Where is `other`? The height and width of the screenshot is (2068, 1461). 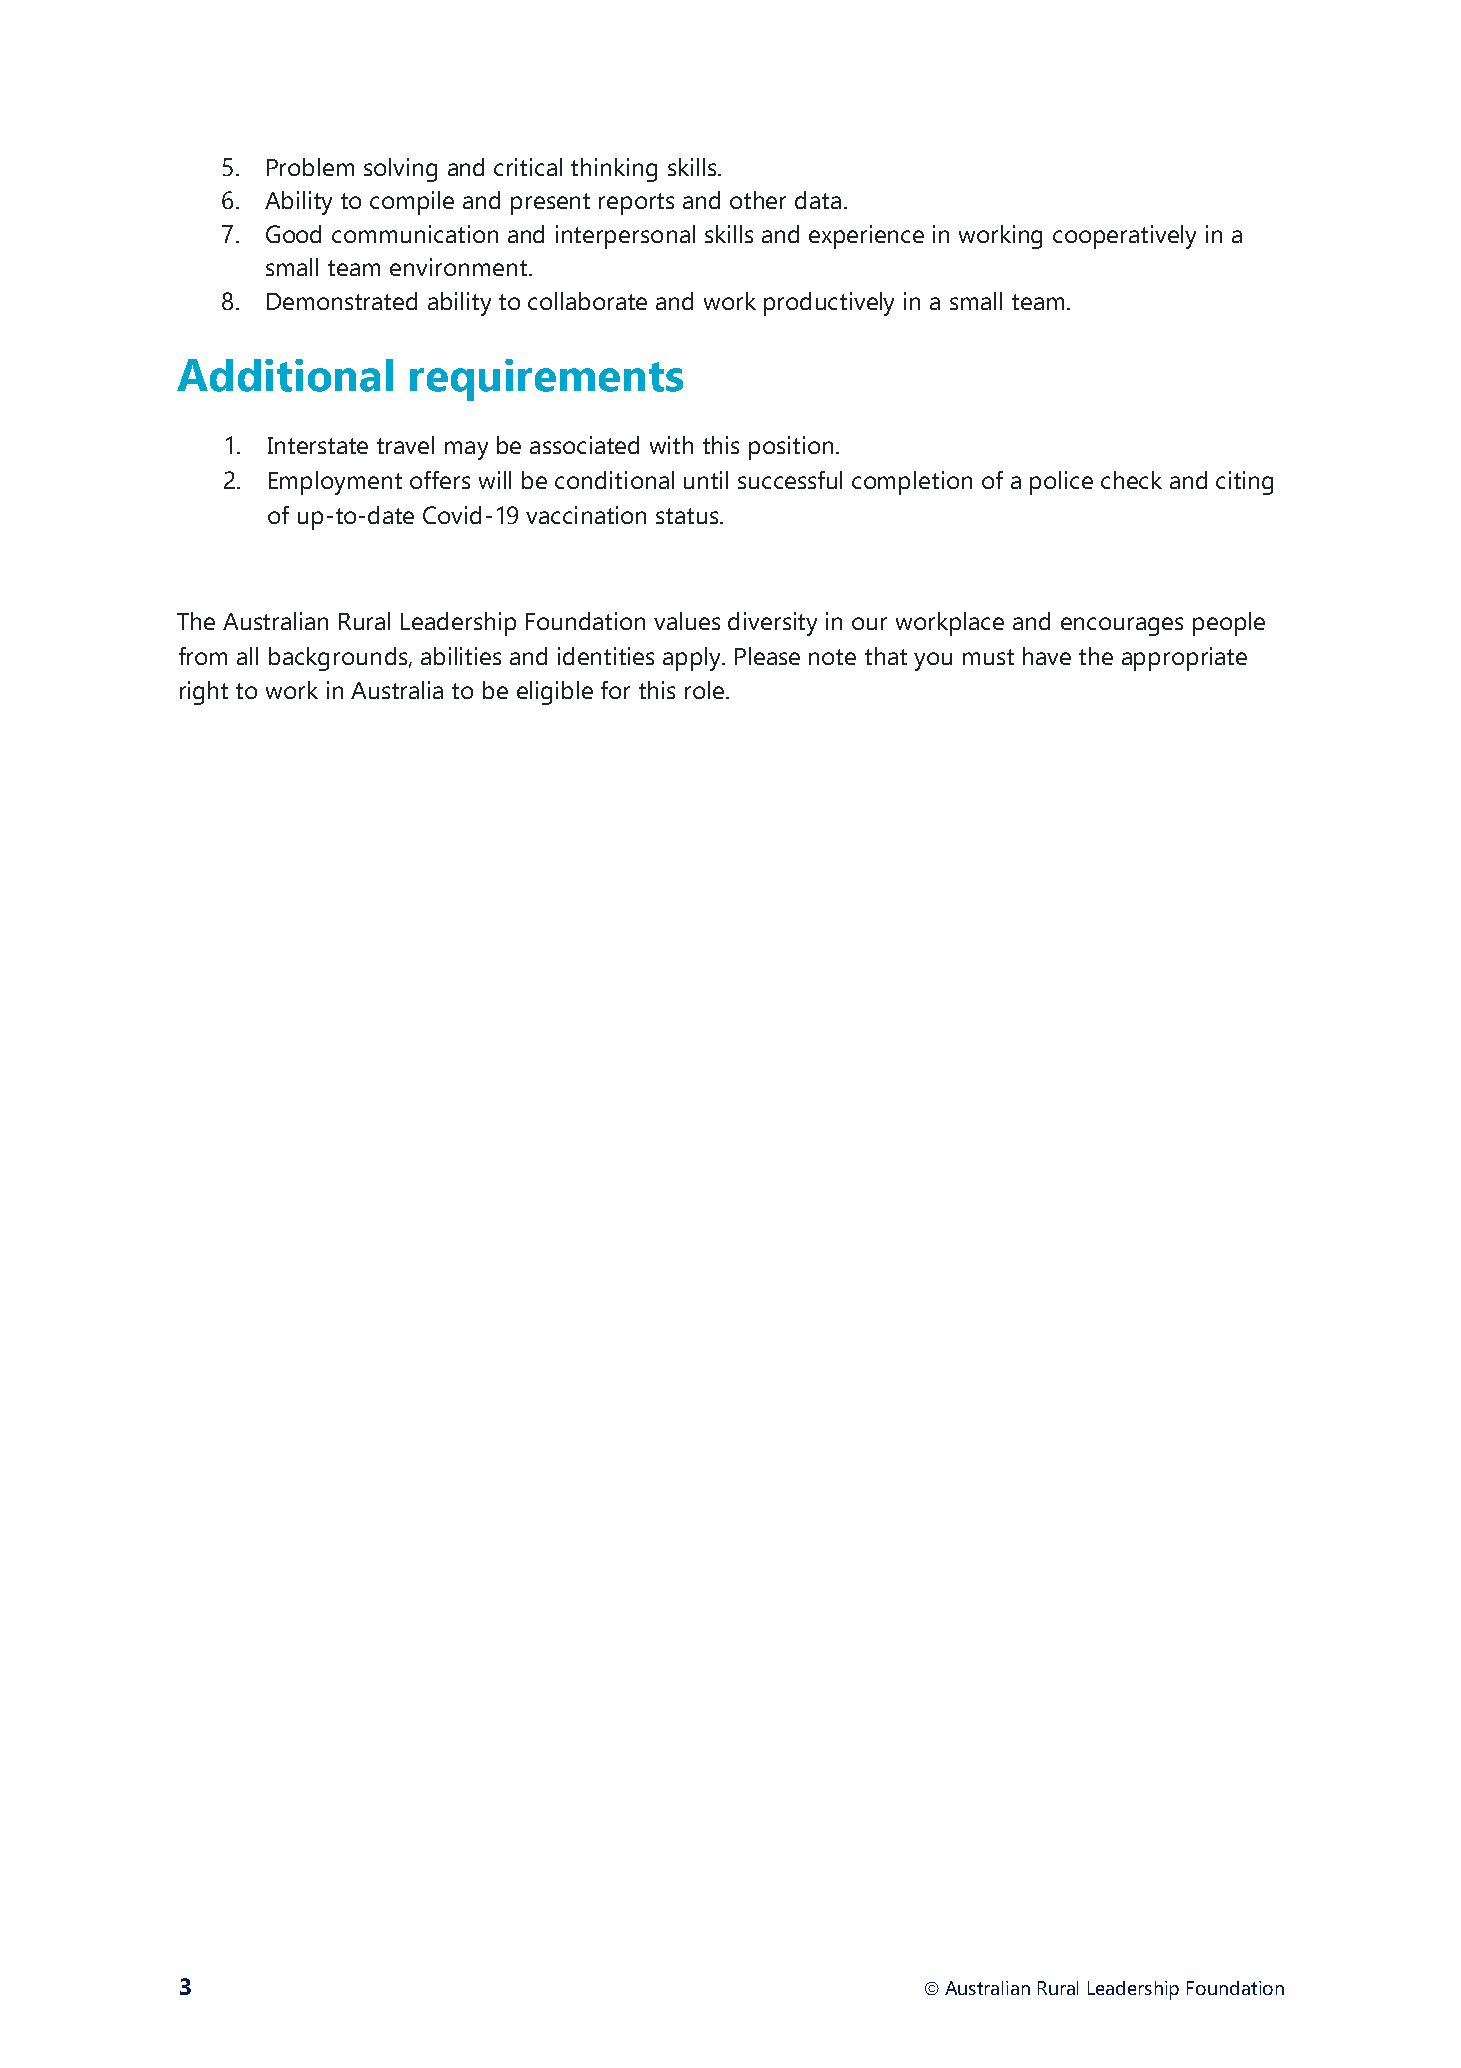 other is located at coordinates (758, 200).
